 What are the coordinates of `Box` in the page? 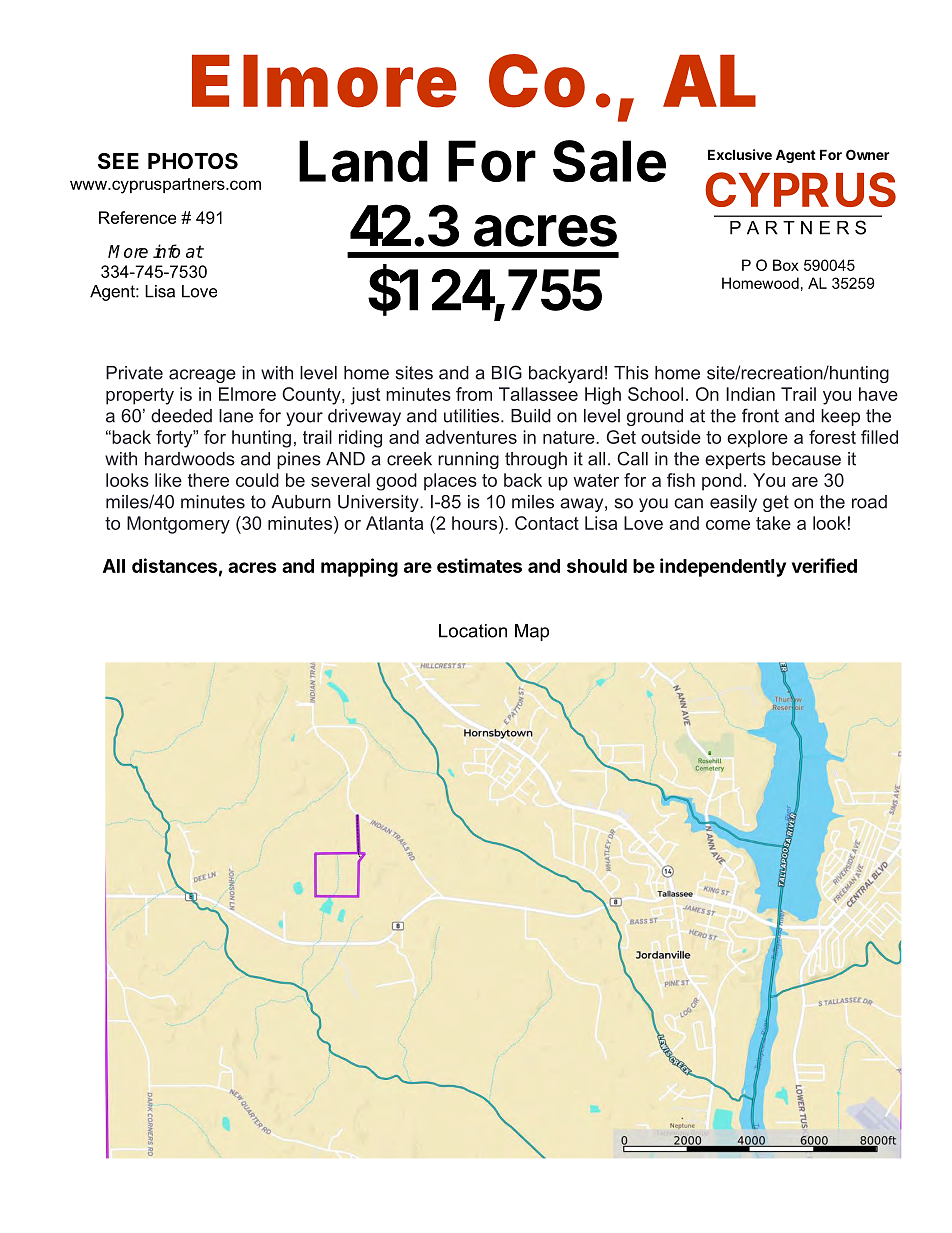 It's located at (786, 265).
